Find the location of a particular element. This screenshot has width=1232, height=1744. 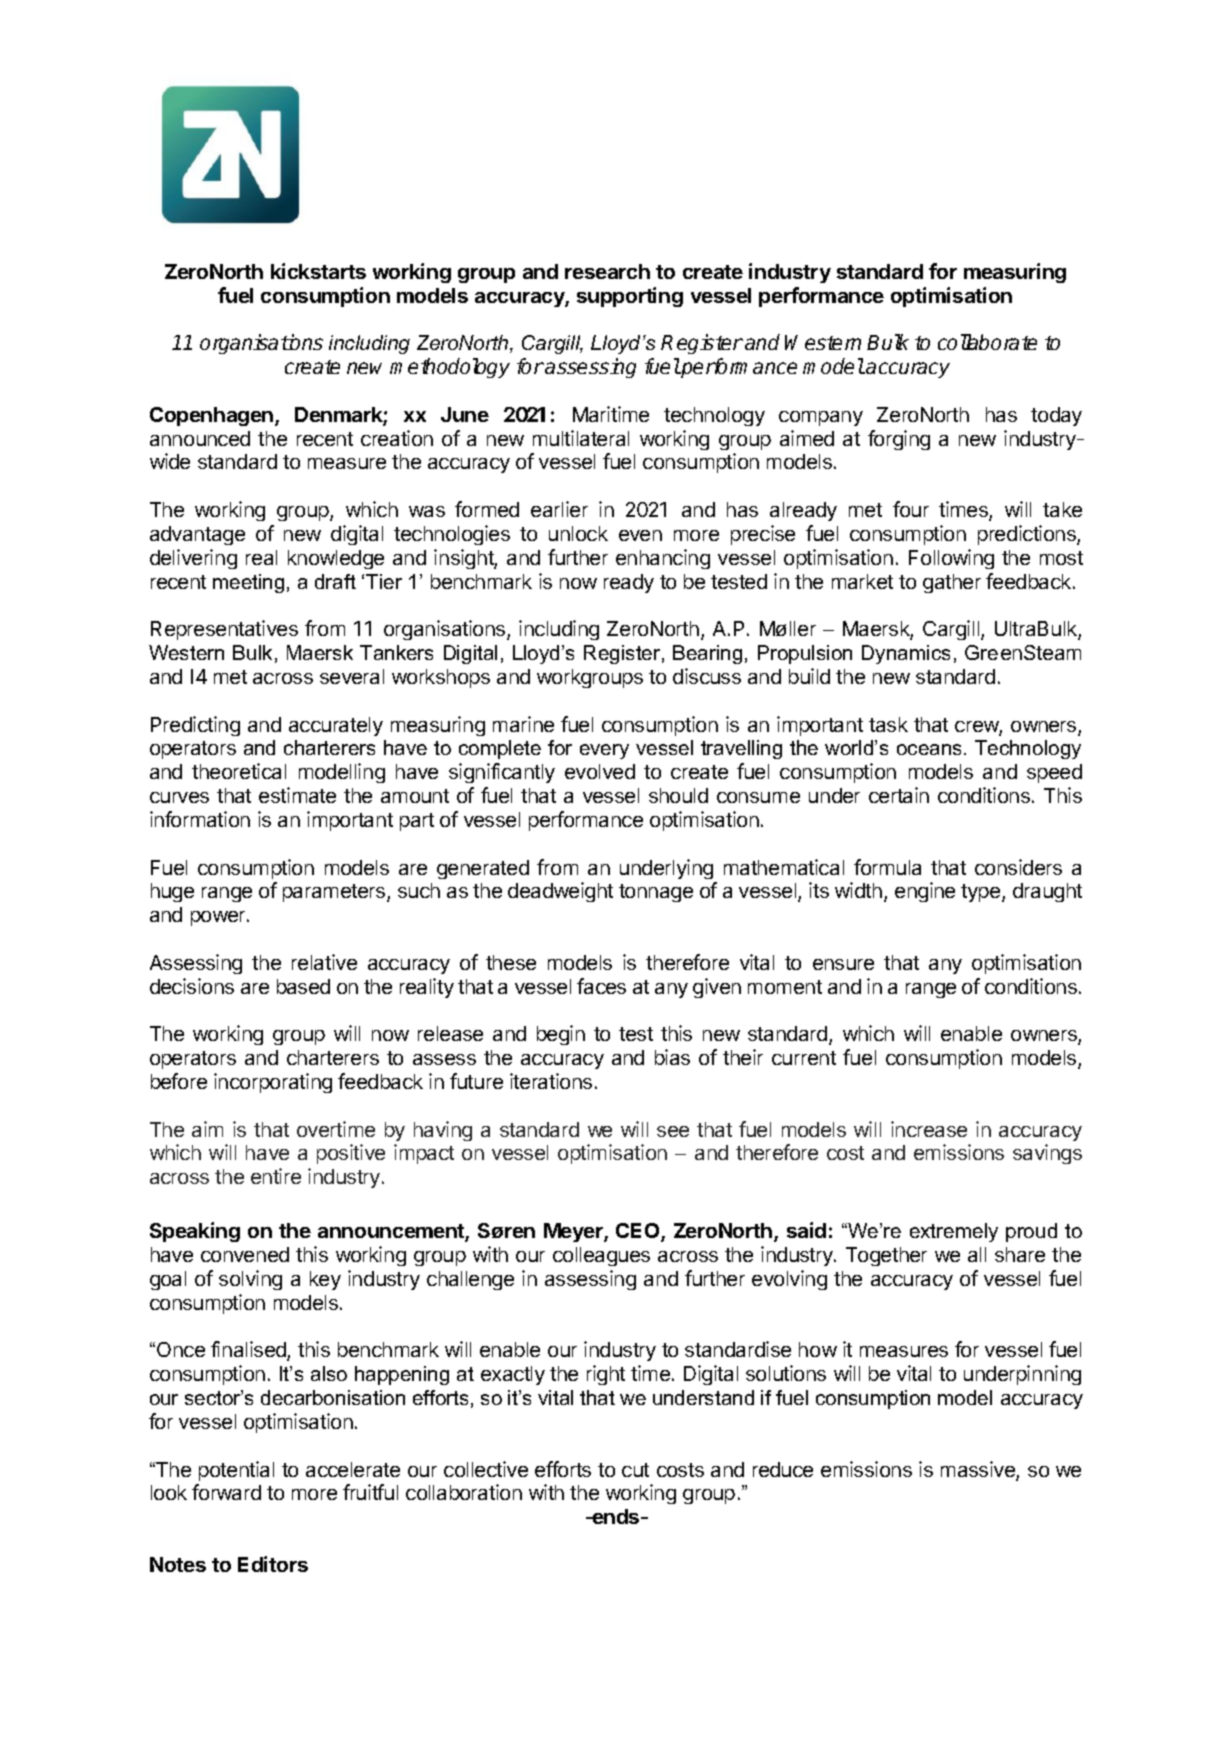

Editors is located at coordinates (273, 1564).
